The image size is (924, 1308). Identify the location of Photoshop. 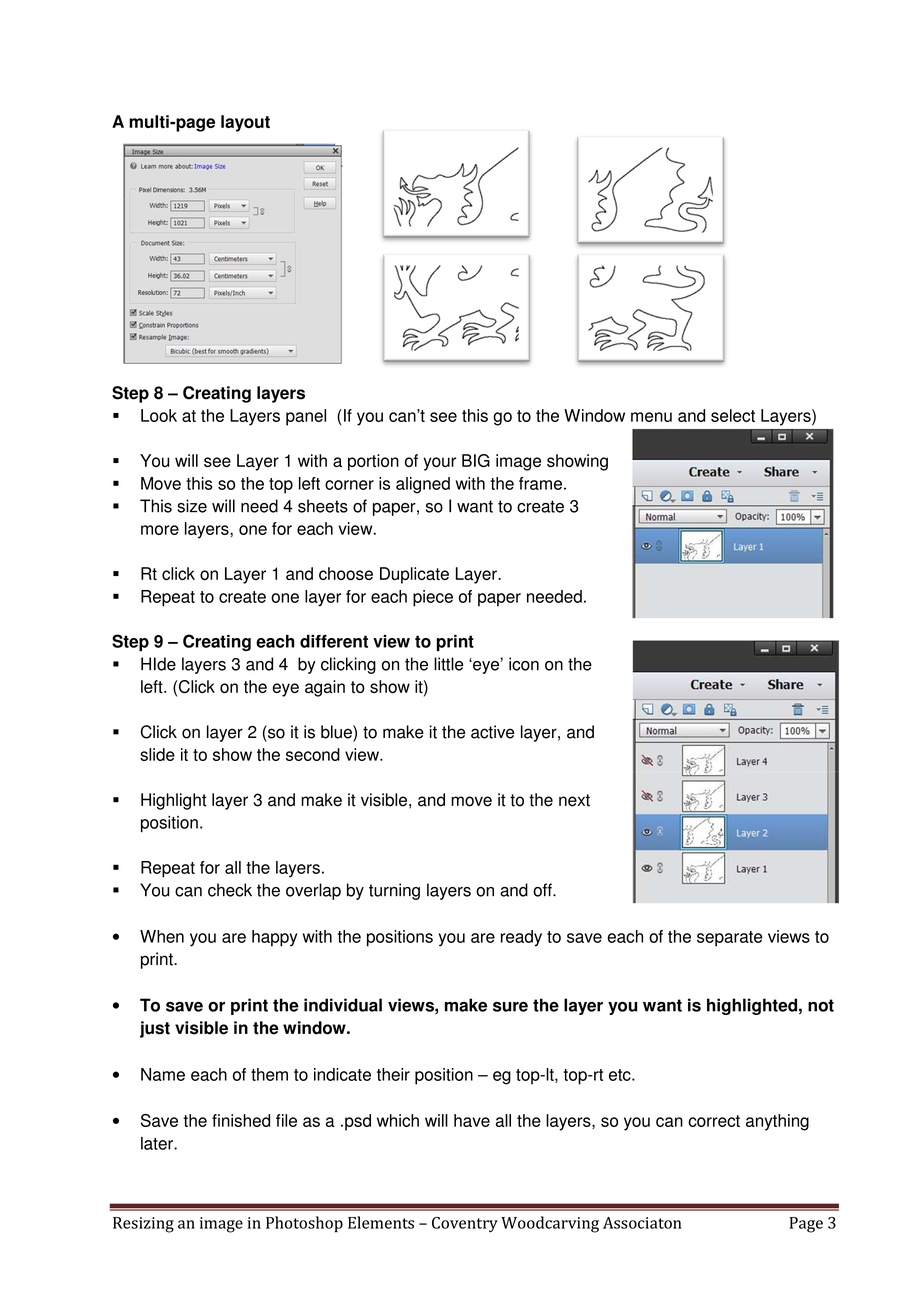
(304, 1224).
